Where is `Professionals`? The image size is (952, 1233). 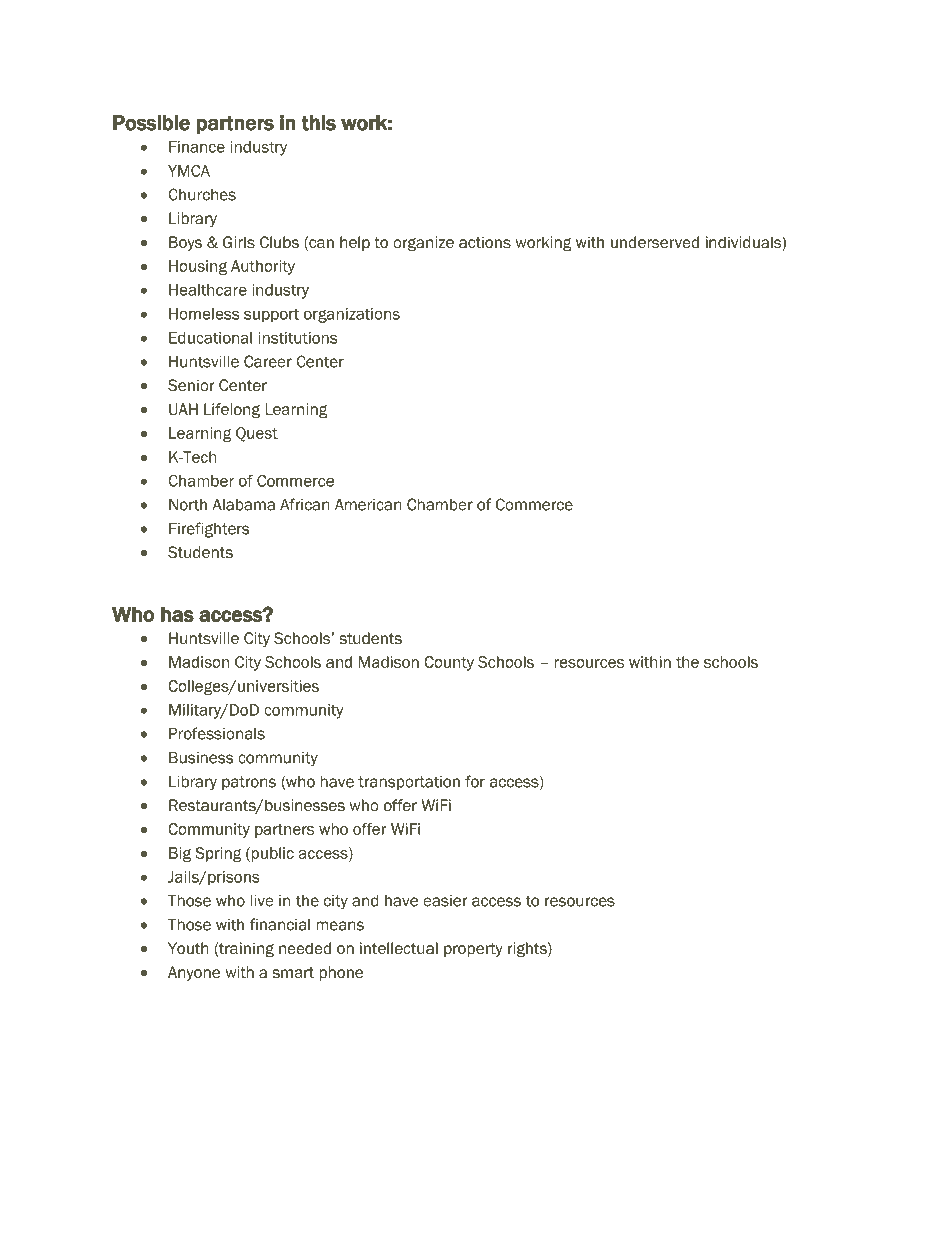 Professionals is located at coordinates (217, 733).
